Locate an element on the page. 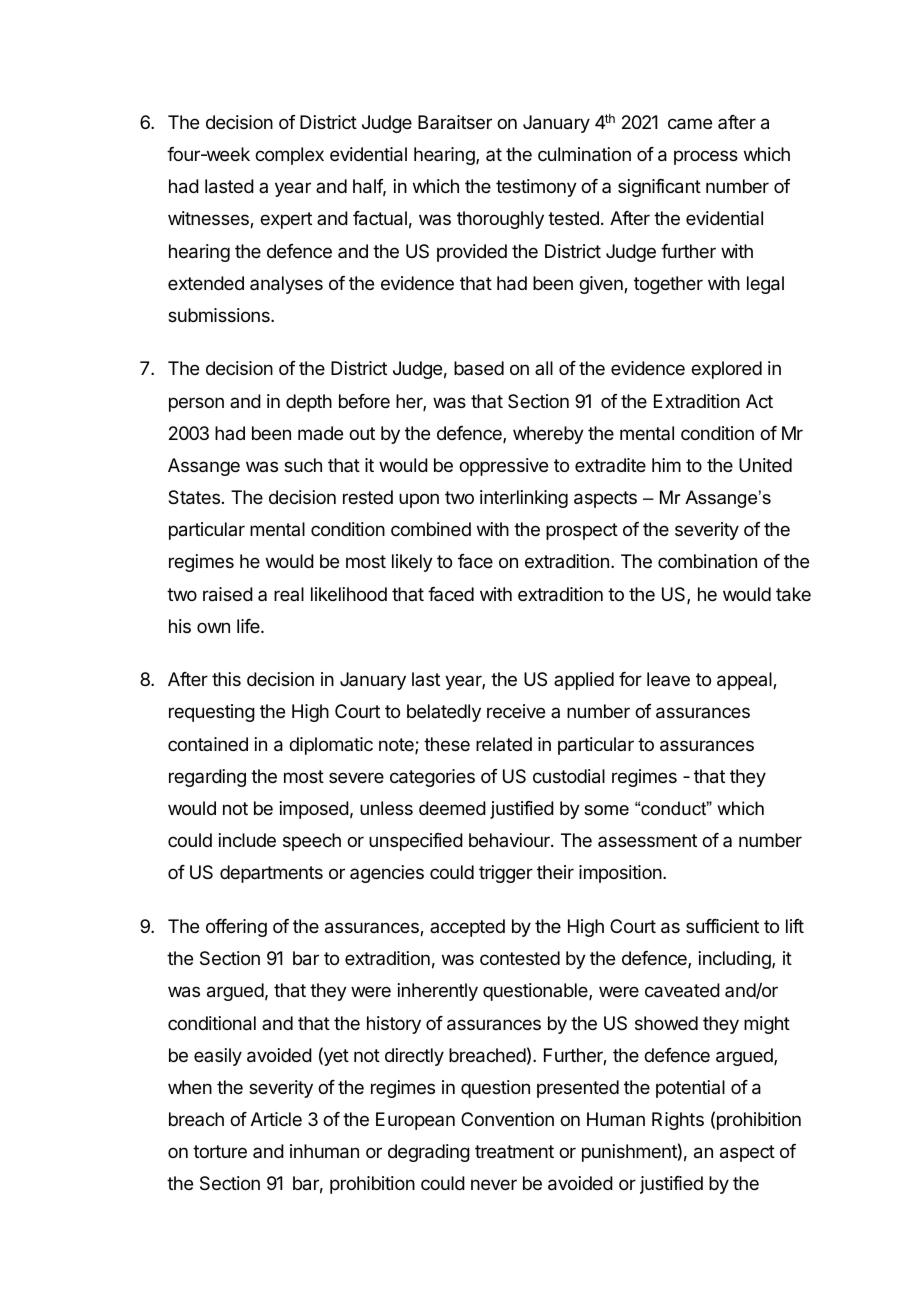  Article is located at coordinates (276, 1119).
